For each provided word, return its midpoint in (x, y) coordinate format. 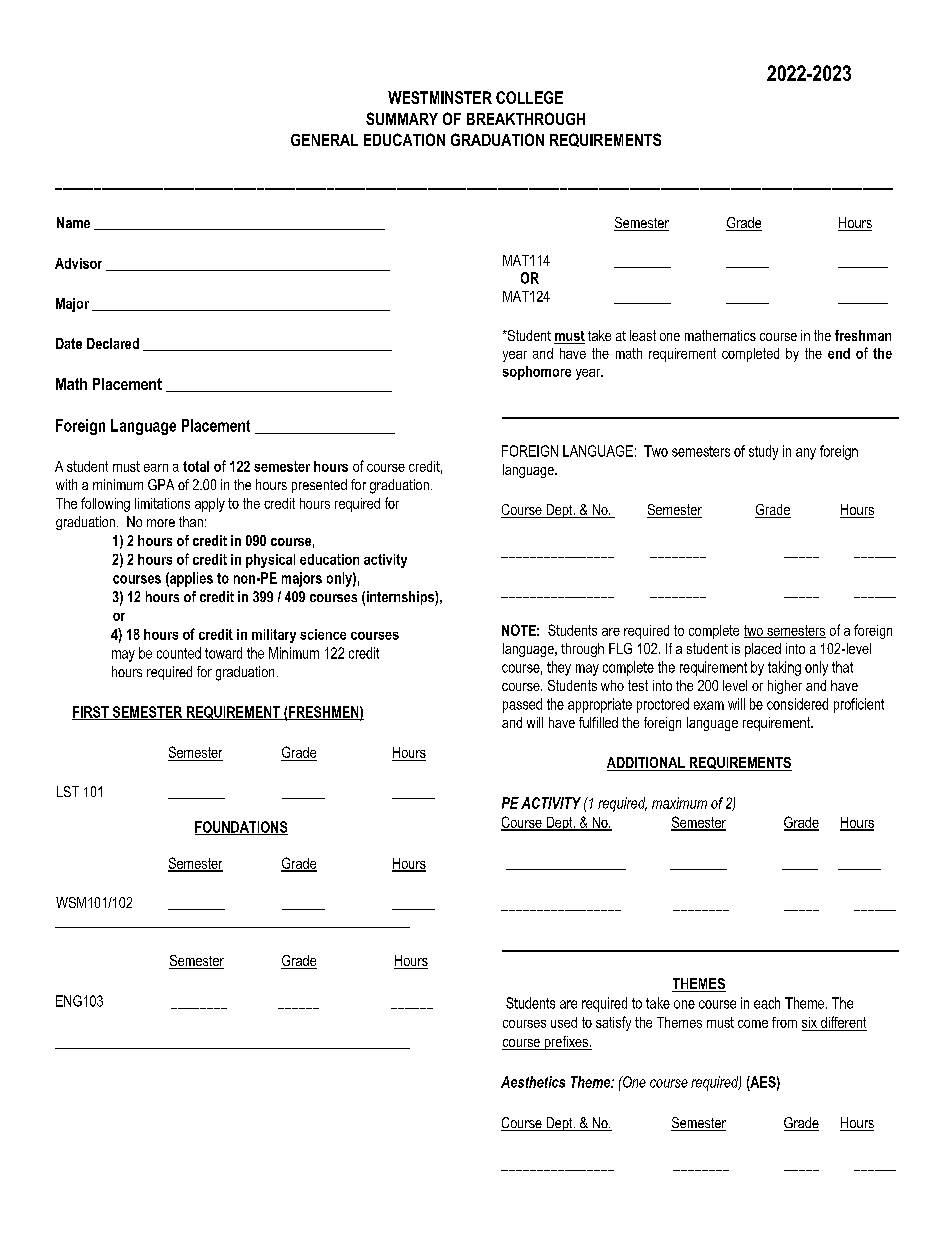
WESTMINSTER (440, 97)
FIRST (91, 713)
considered (797, 704)
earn (156, 468)
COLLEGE (529, 97)
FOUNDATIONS (241, 828)
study (763, 452)
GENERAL (324, 140)
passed (522, 705)
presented (319, 486)
